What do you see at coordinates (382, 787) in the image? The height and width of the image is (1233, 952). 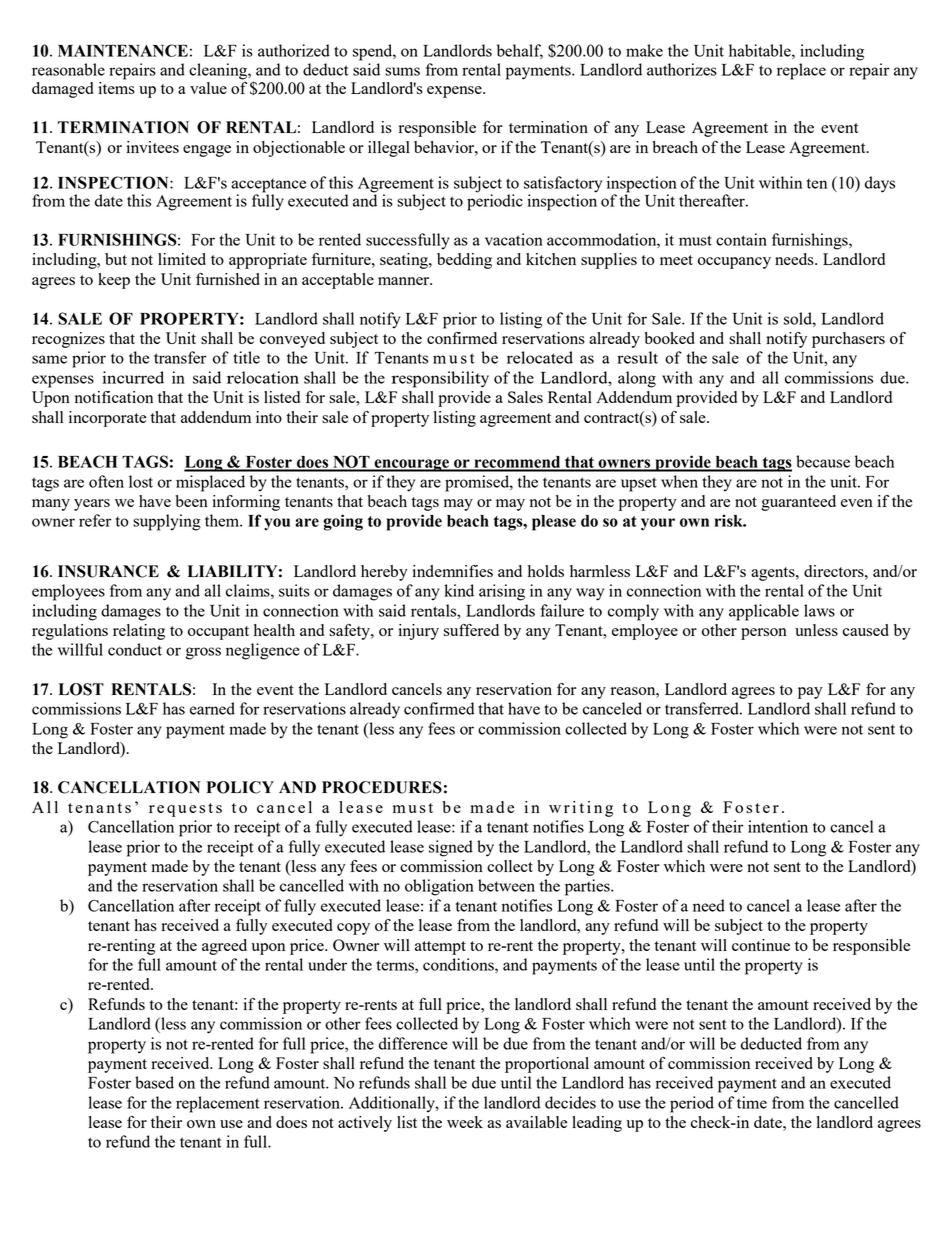 I see `PROCEDURES` at bounding box center [382, 787].
